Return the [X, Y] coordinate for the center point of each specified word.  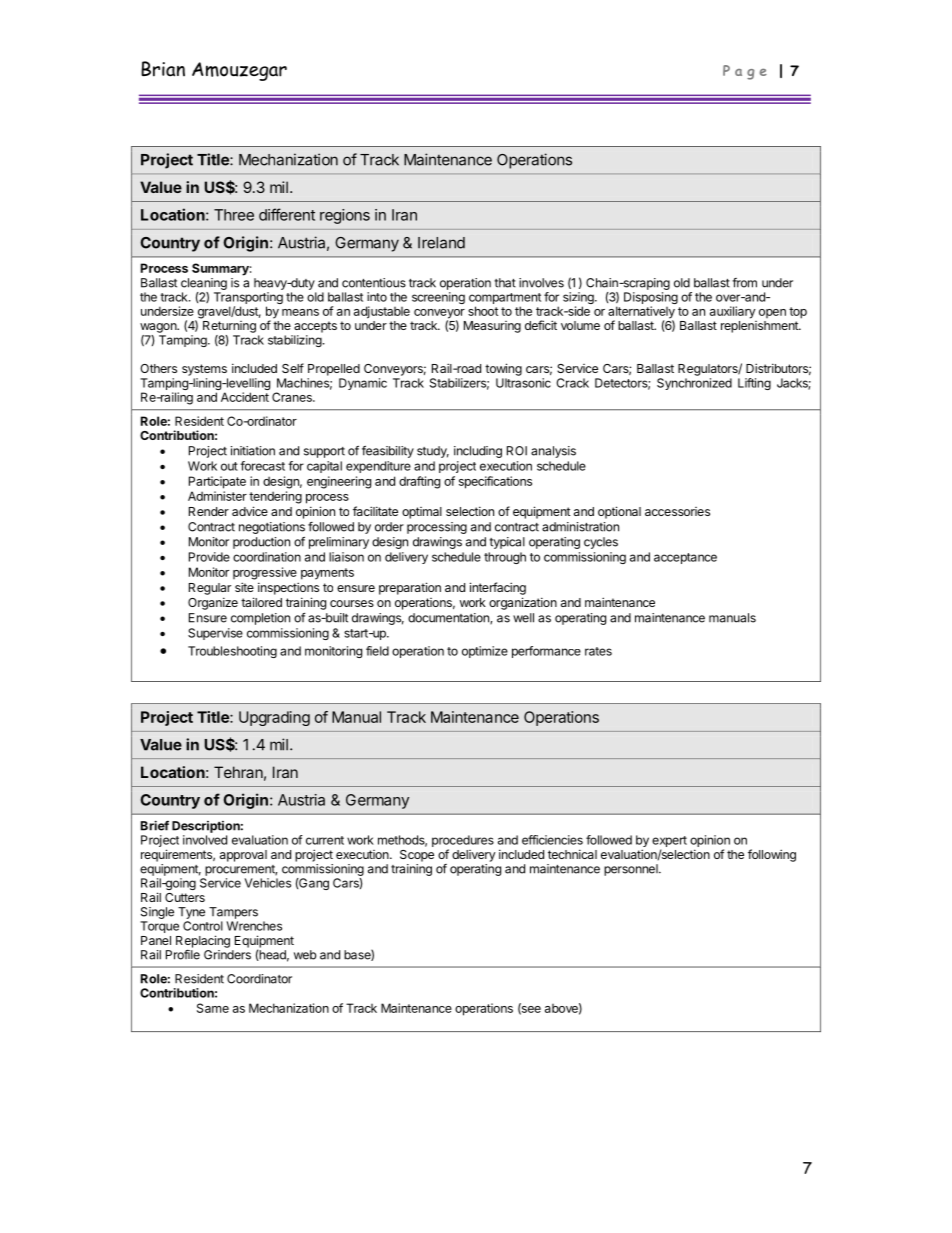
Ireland [441, 243]
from [744, 283]
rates [598, 651]
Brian [163, 69]
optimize [485, 652]
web [305, 955]
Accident [245, 397]
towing [503, 369]
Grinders [227, 955]
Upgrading [274, 718]
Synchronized [694, 384]
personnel [632, 870]
